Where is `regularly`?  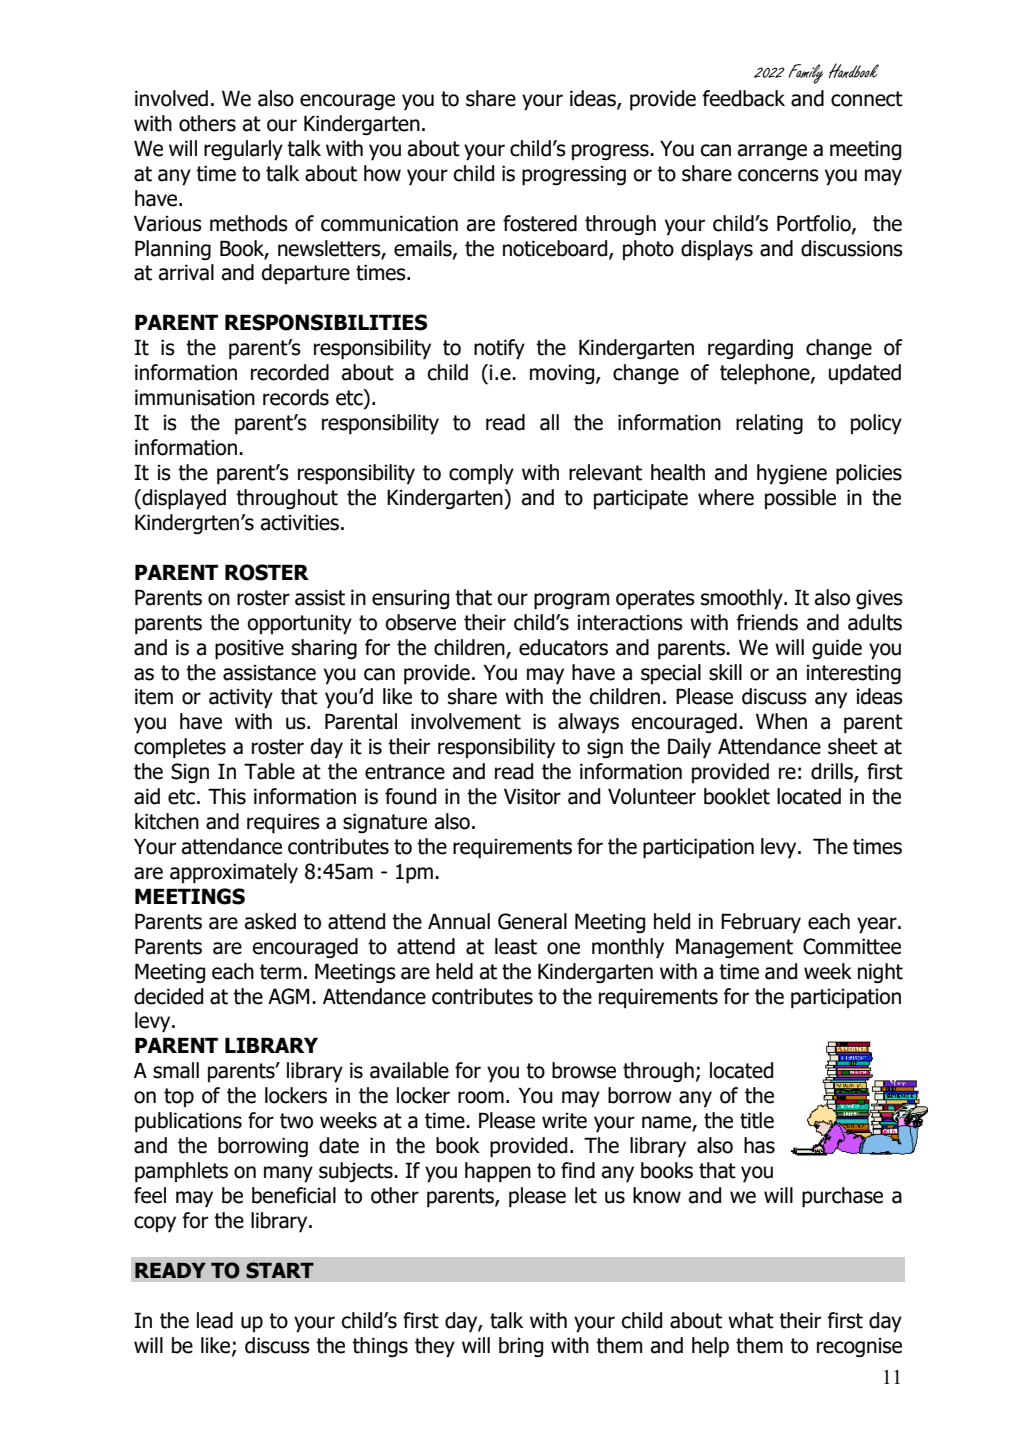 regularly is located at coordinates (243, 150).
